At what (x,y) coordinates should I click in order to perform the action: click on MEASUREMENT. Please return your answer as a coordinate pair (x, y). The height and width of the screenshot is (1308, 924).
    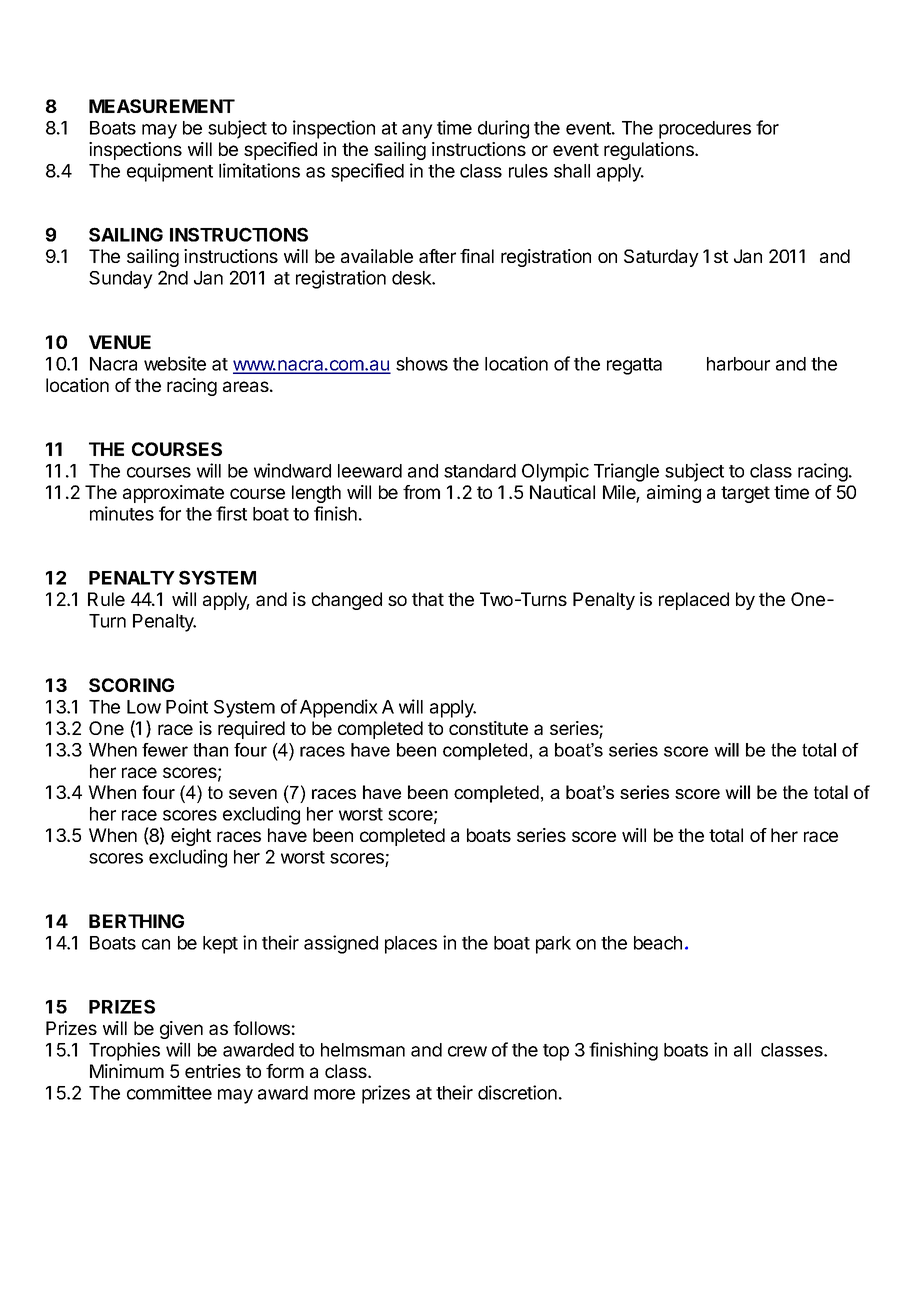
    Looking at the image, I should click on (162, 106).
